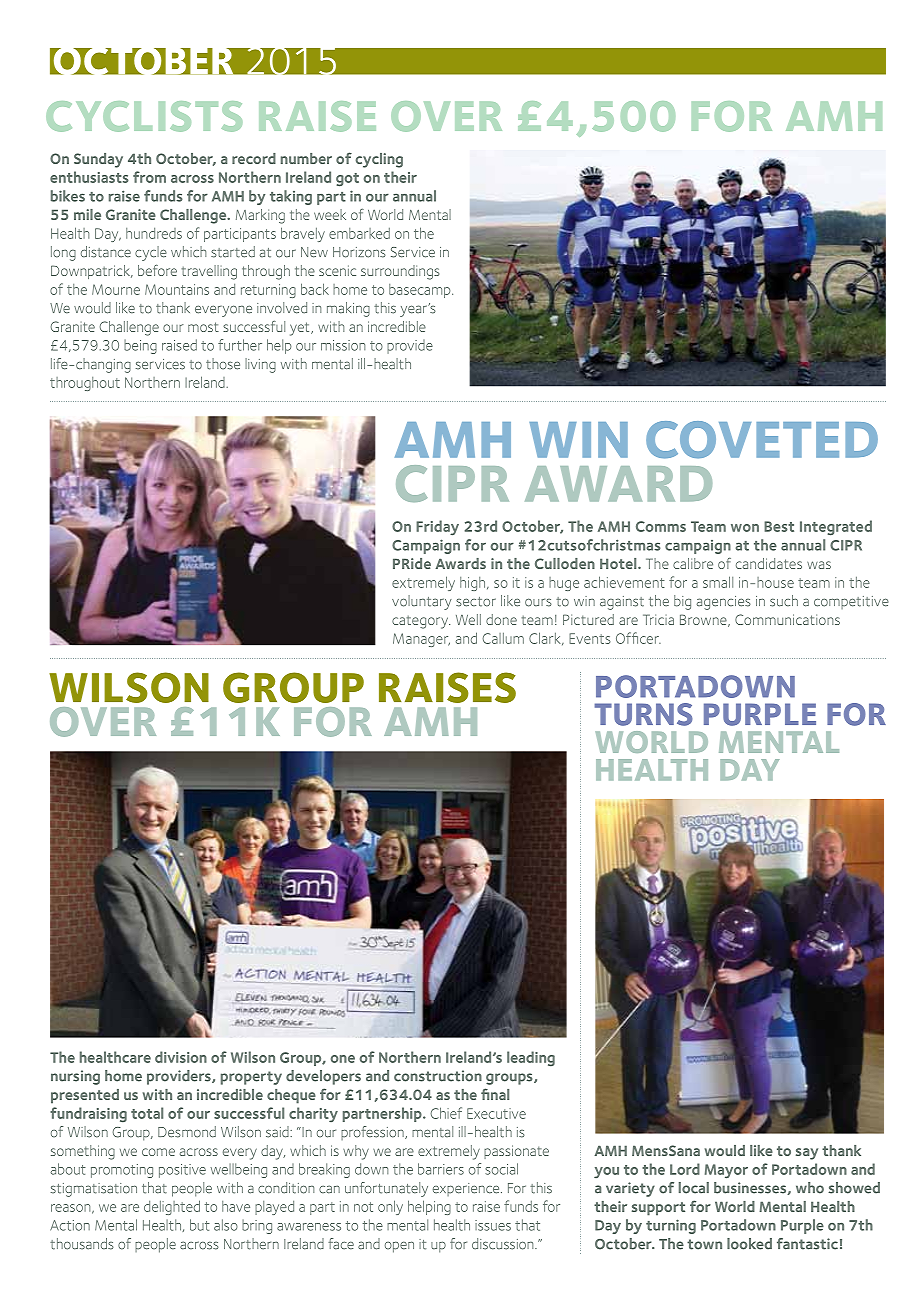 This screenshot has height=1308, width=924. Describe the element at coordinates (503, 638) in the screenshot. I see `Callum` at that location.
